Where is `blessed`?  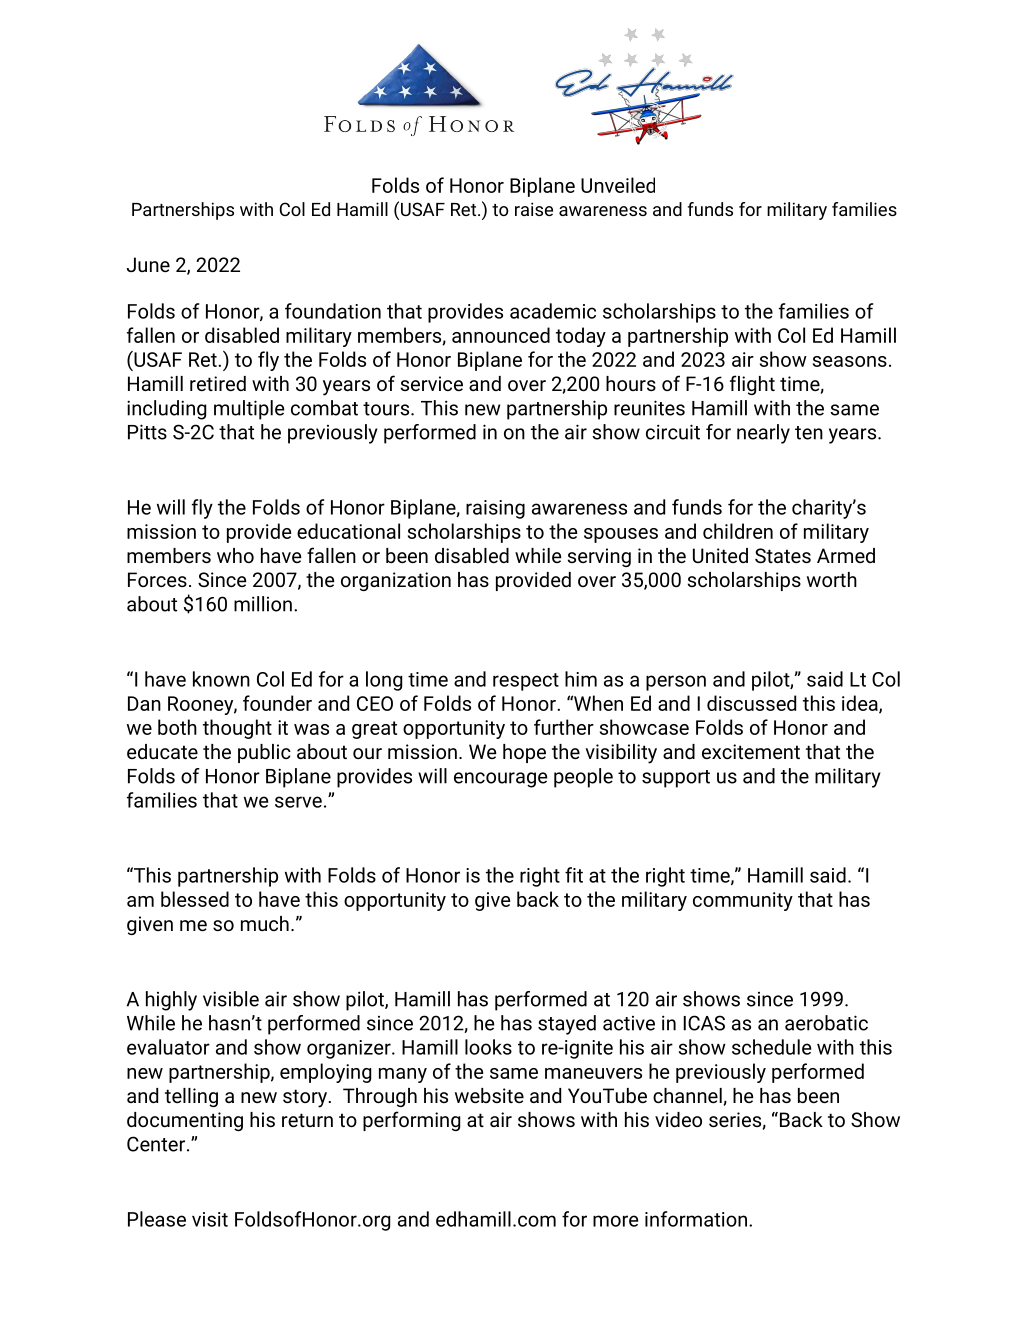 blessed is located at coordinates (195, 899).
